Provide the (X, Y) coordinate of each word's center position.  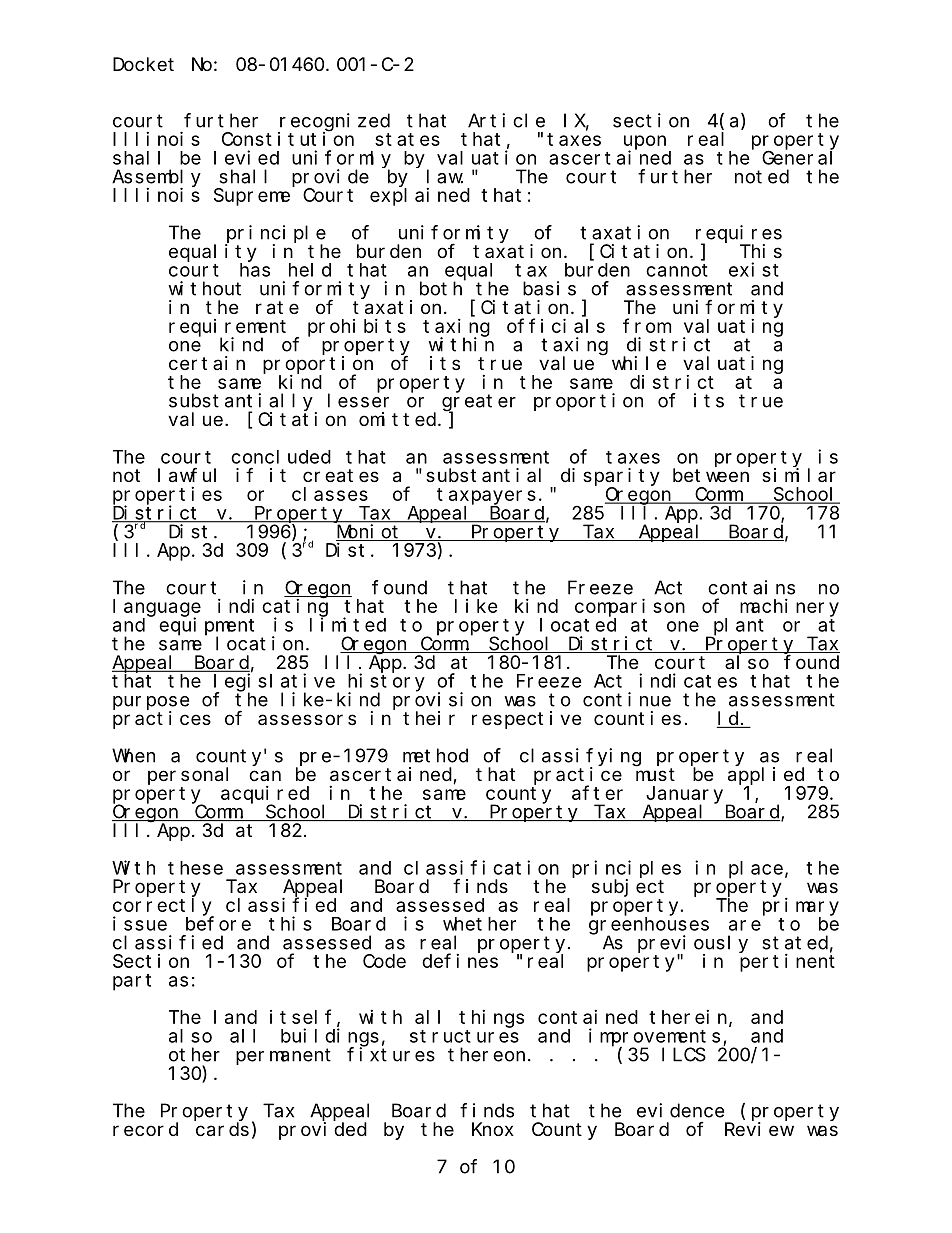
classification (481, 867)
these (195, 868)
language (157, 608)
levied (246, 157)
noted (762, 176)
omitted (399, 419)
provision (442, 702)
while (639, 363)
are (745, 925)
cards (222, 1129)
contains (751, 587)
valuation (486, 157)
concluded (281, 457)
